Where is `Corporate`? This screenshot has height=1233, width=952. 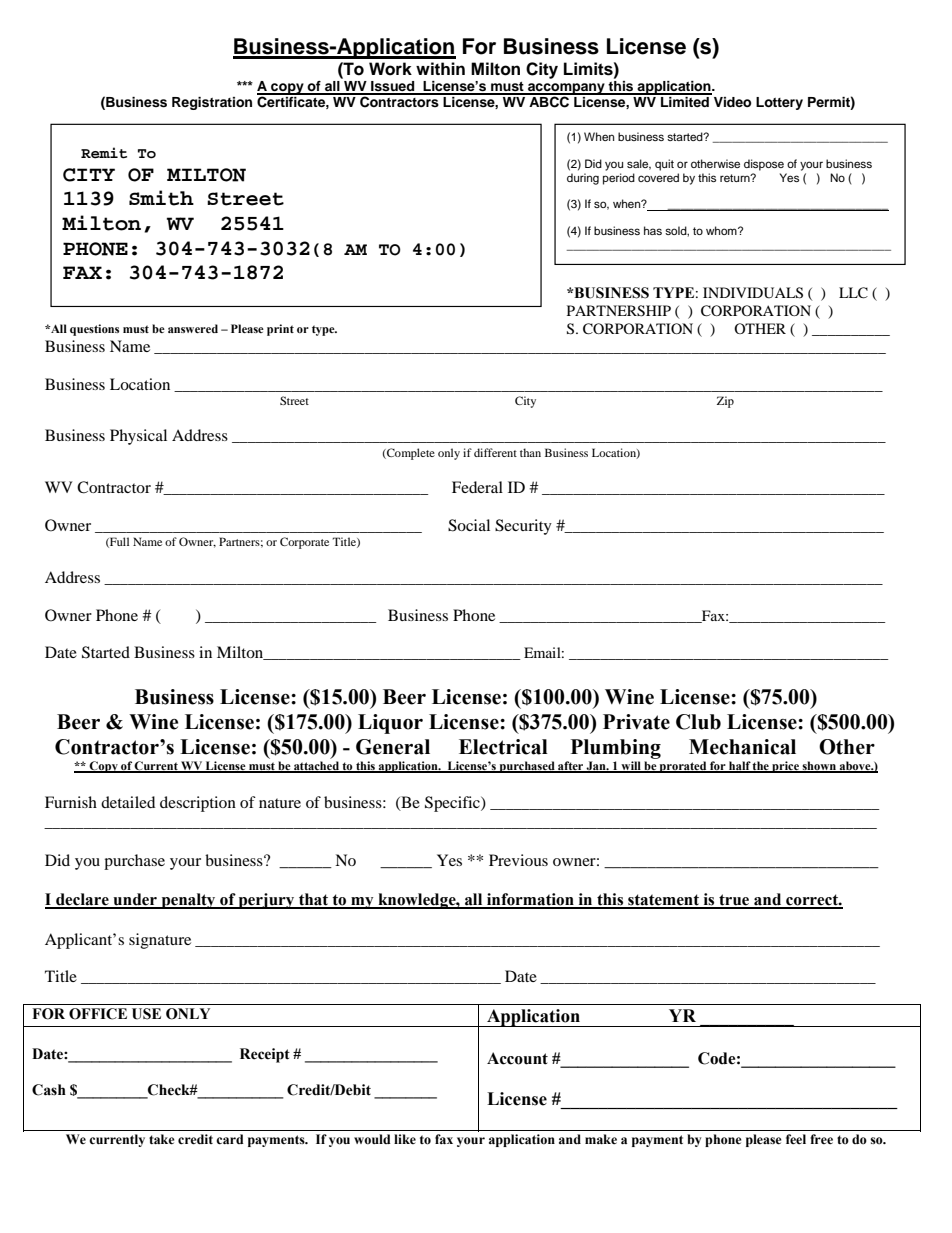
Corporate is located at coordinates (304, 543).
